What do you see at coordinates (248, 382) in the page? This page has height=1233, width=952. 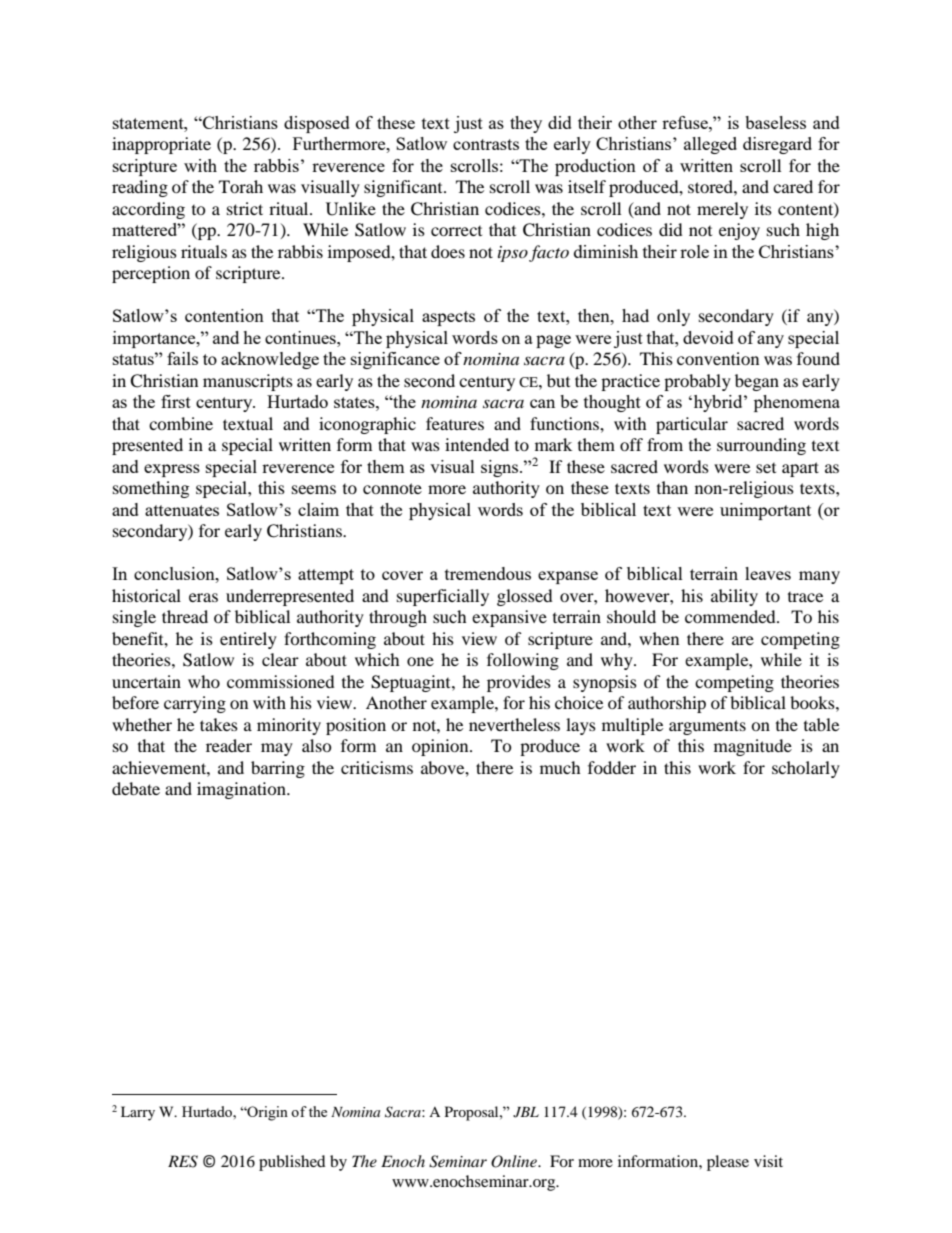 I see `manuscripts` at bounding box center [248, 382].
